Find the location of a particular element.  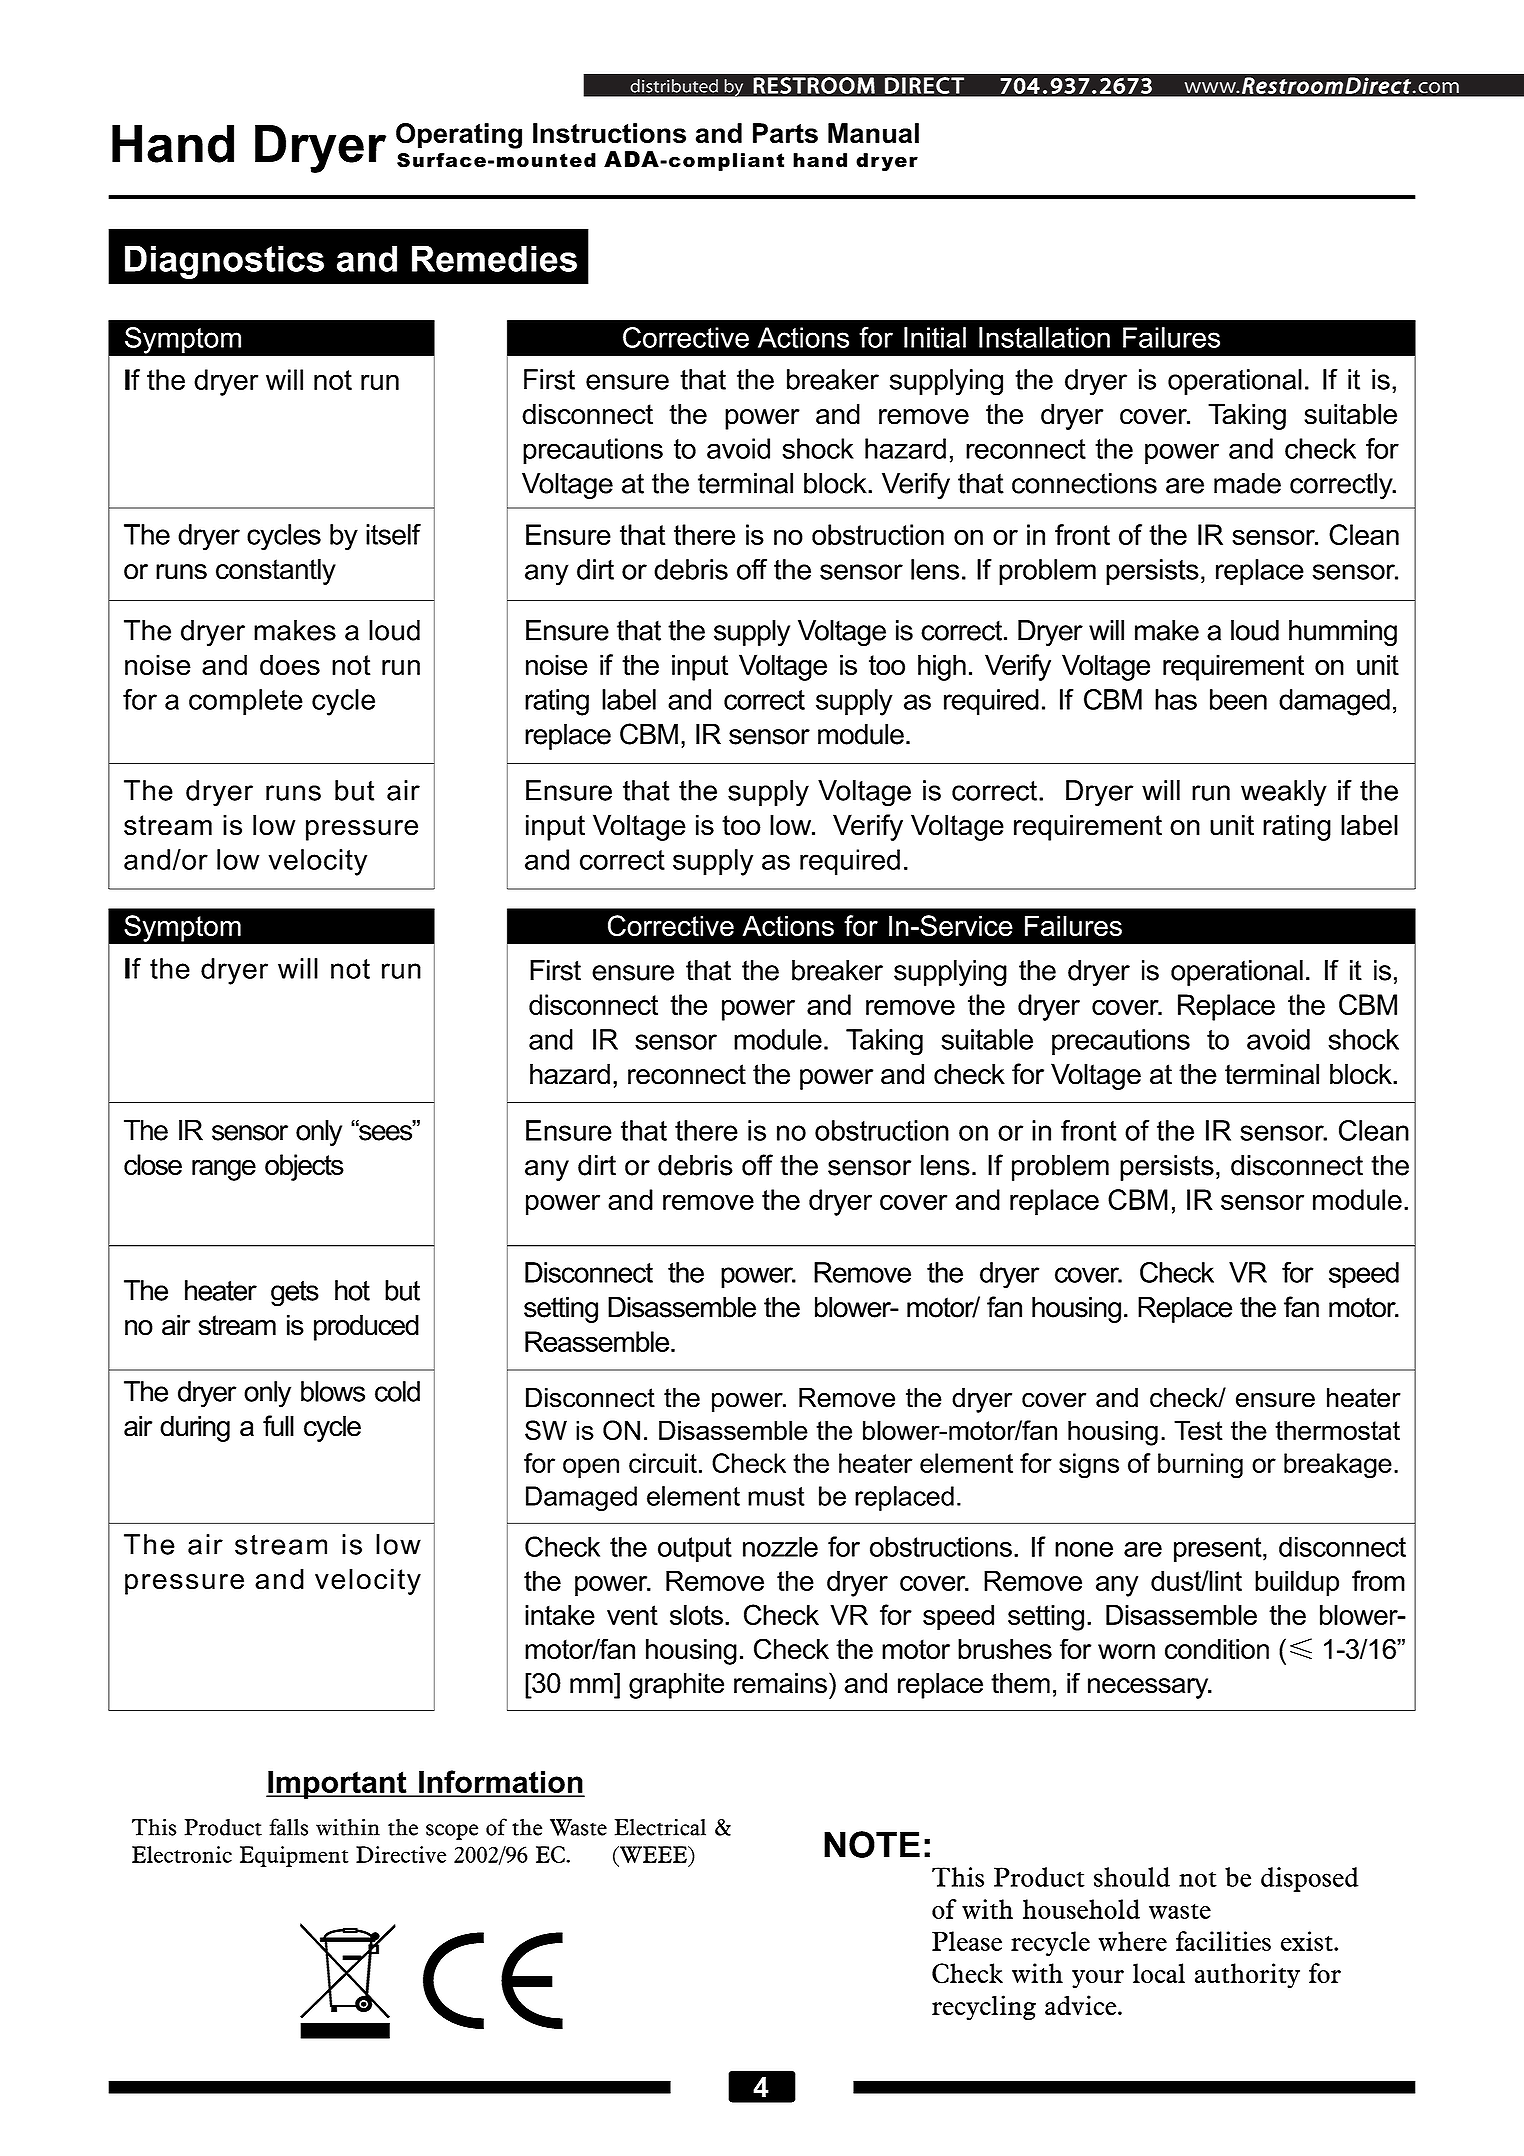

Diagnostics is located at coordinates (224, 262).
